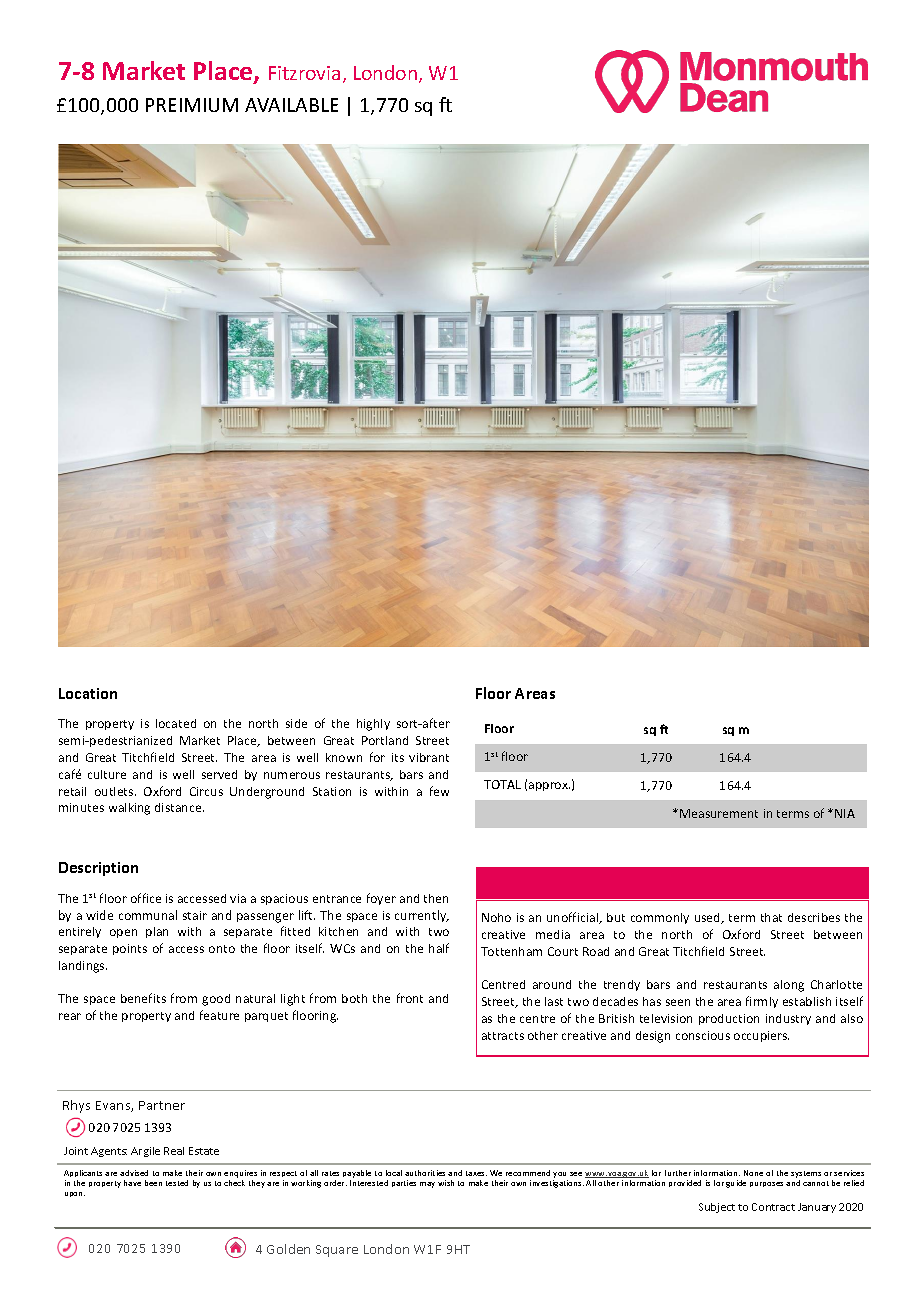 The width and height of the page is (924, 1308). I want to click on AVAILABLE, so click(291, 105).
